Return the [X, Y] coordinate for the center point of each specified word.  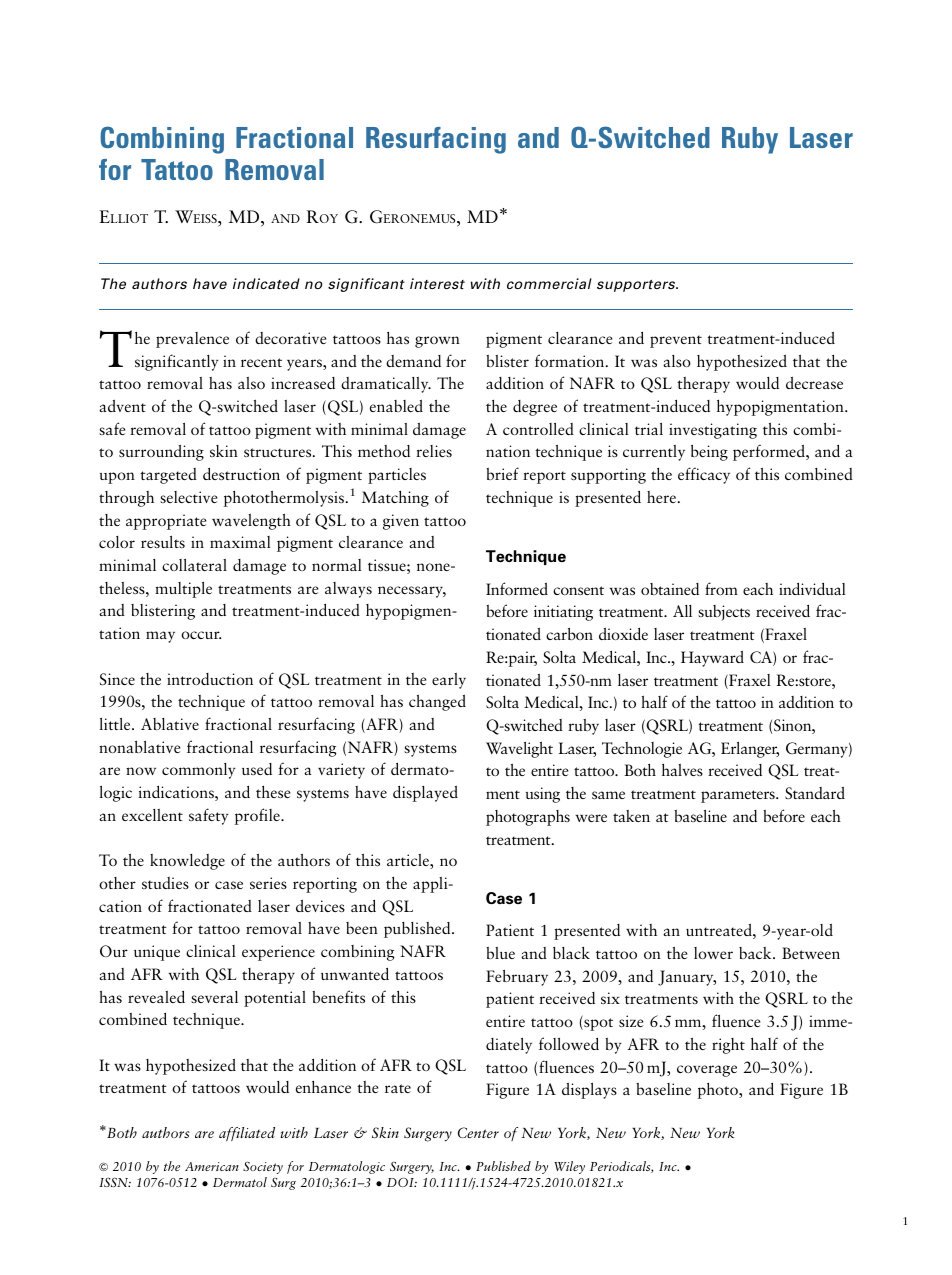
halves [682, 770]
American [212, 1166]
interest [437, 283]
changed [437, 703]
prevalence [192, 340]
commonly [199, 771]
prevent [676, 341]
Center [478, 1132]
